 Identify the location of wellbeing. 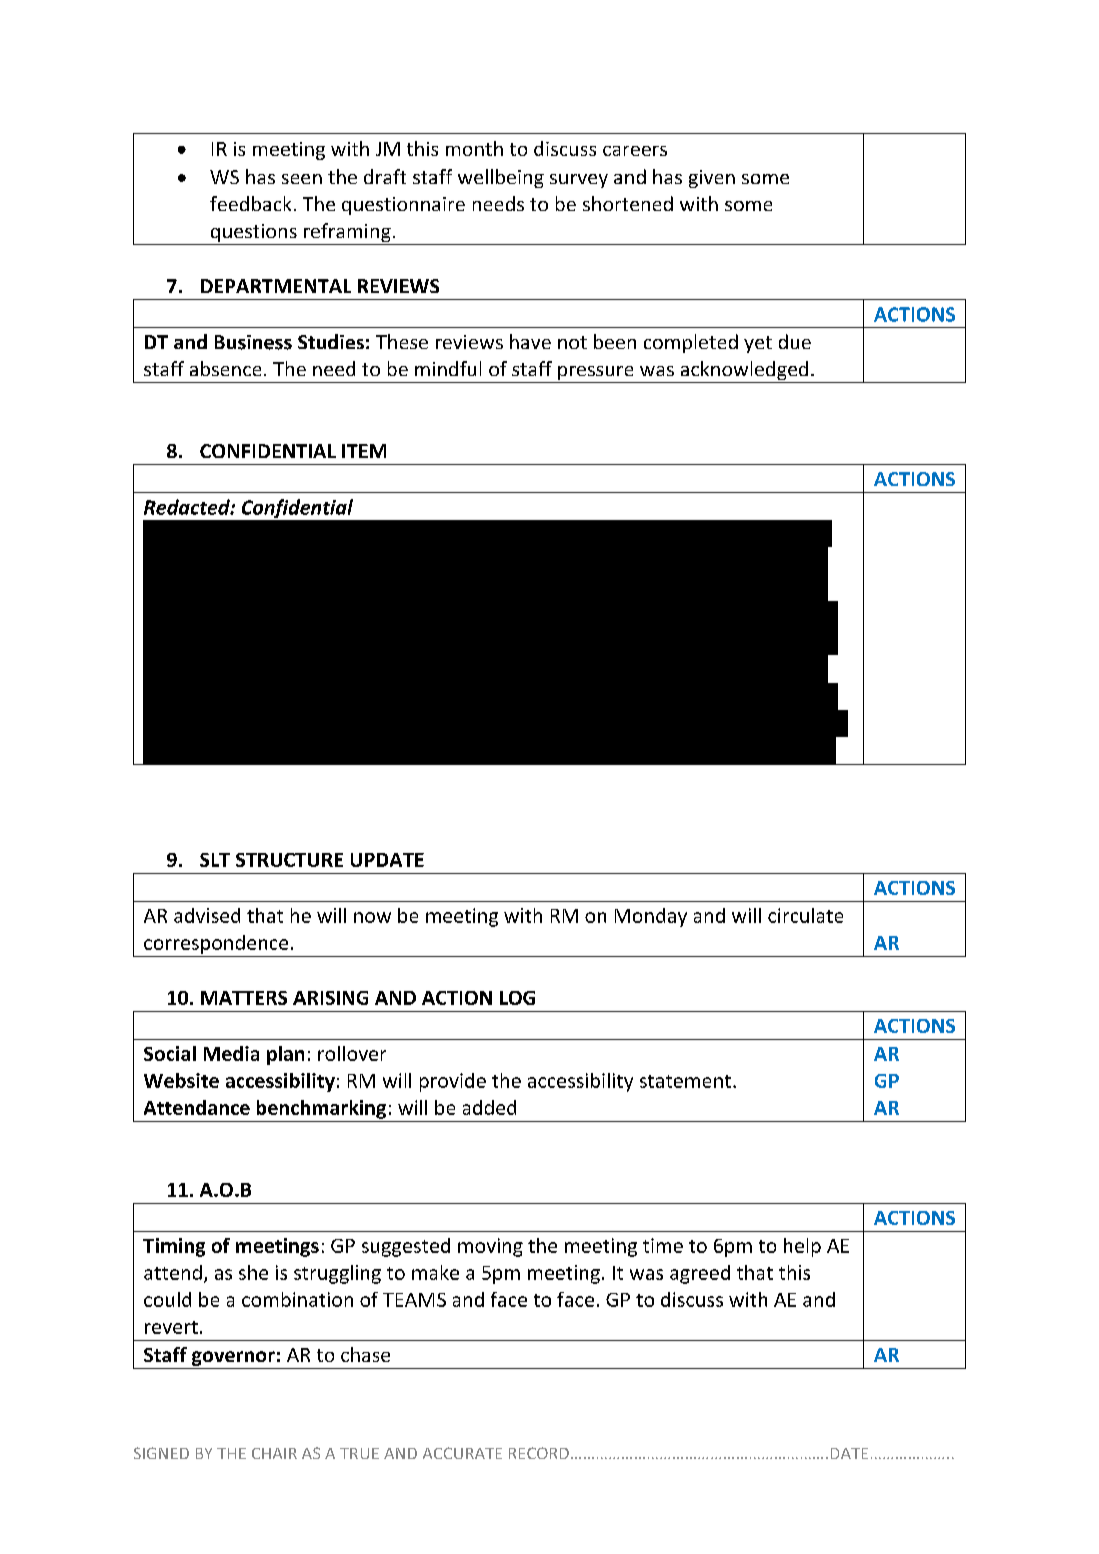
(501, 178).
